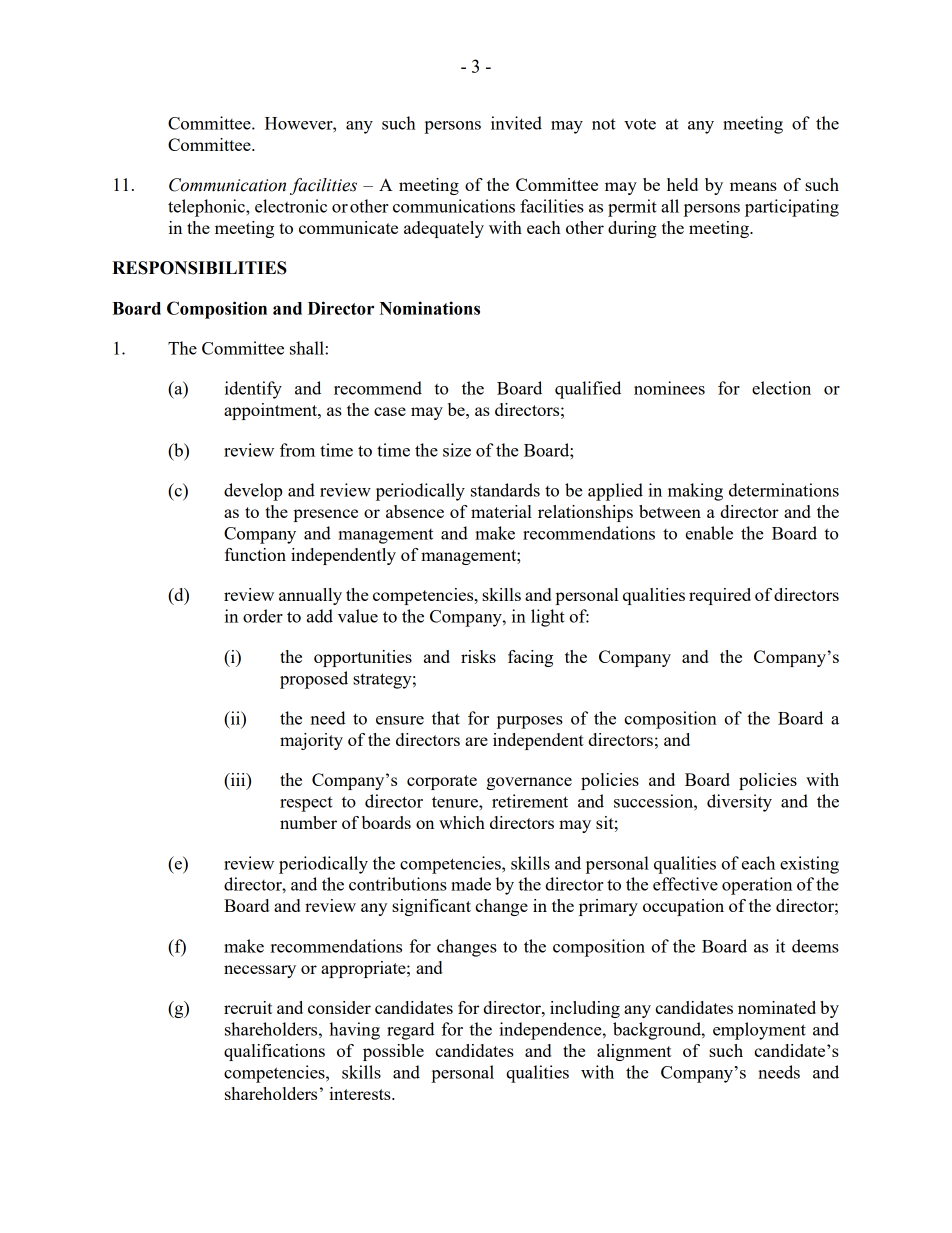  What do you see at coordinates (505, 490) in the page?
I see `standards` at bounding box center [505, 490].
